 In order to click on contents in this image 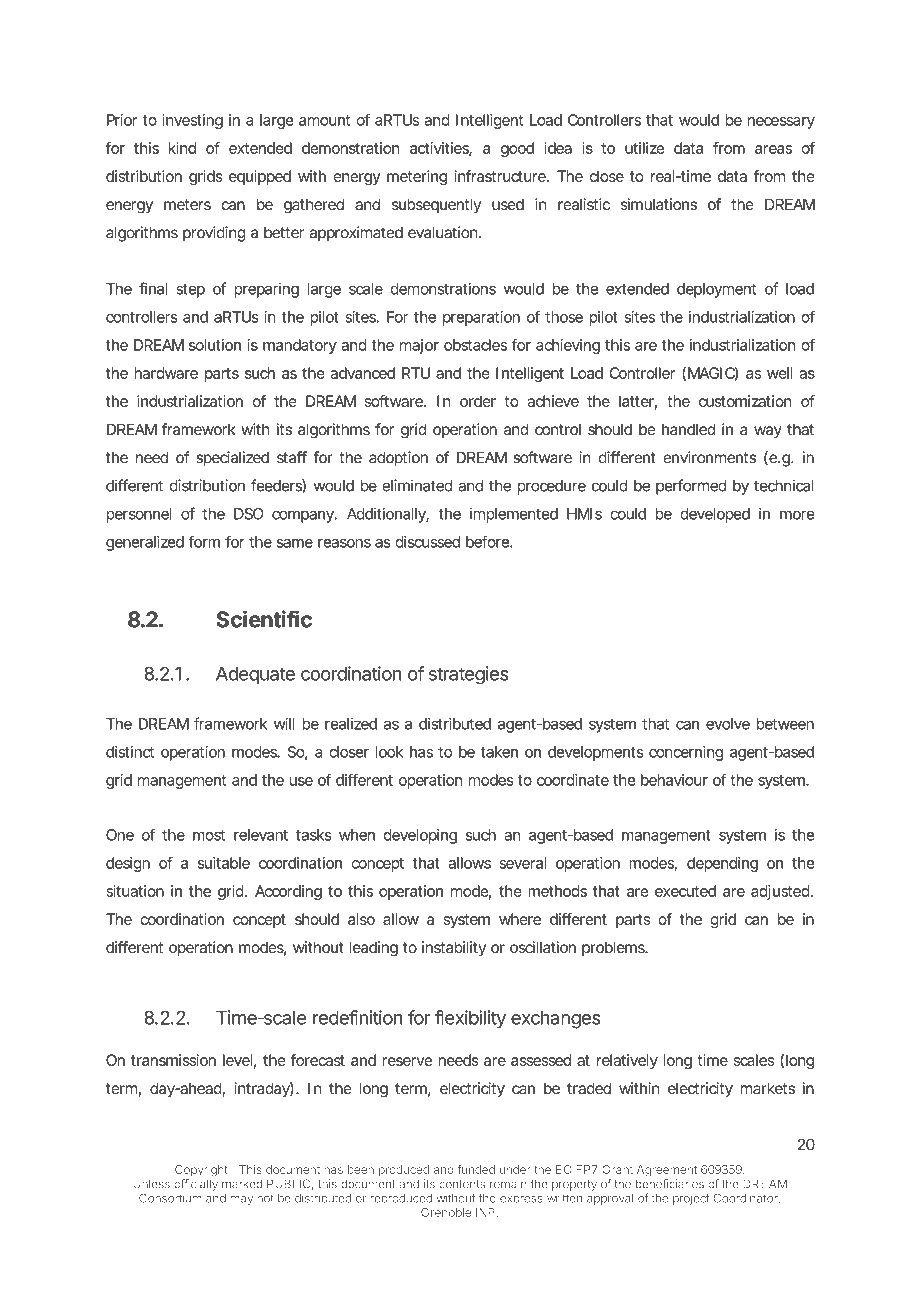, I will do `click(462, 1184)`.
